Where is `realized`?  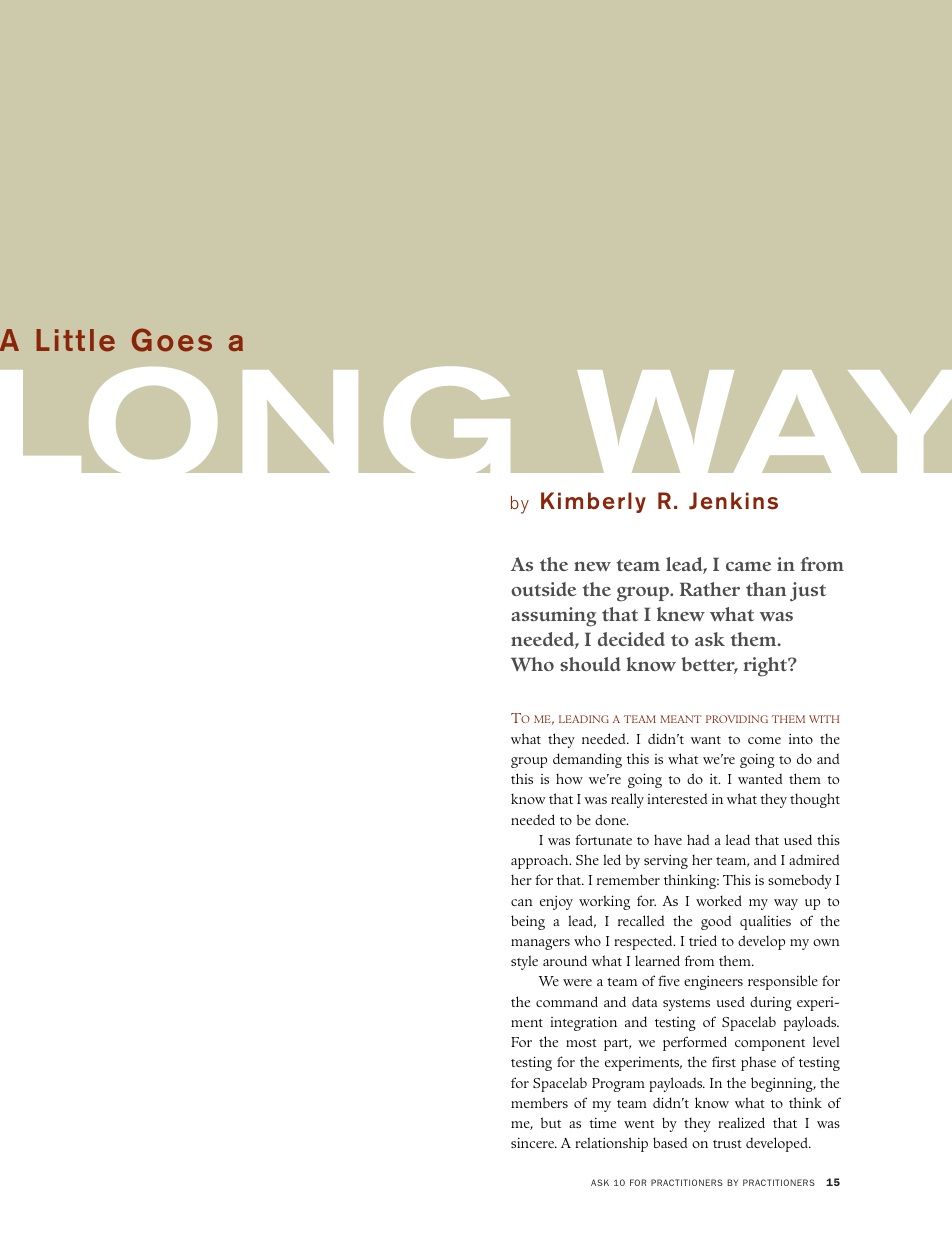
realized is located at coordinates (741, 1122).
